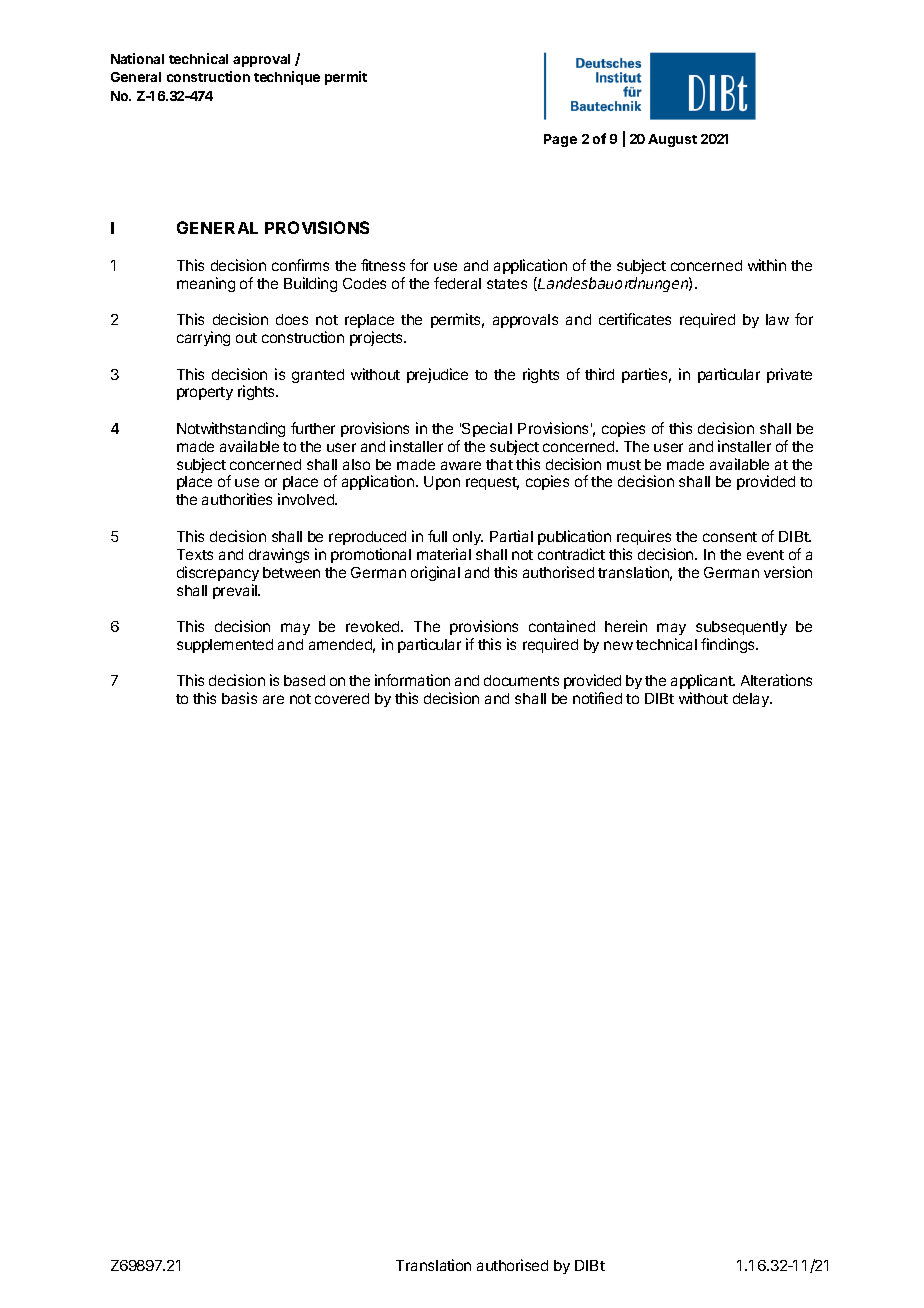  What do you see at coordinates (789, 375) in the screenshot?
I see `private` at bounding box center [789, 375].
